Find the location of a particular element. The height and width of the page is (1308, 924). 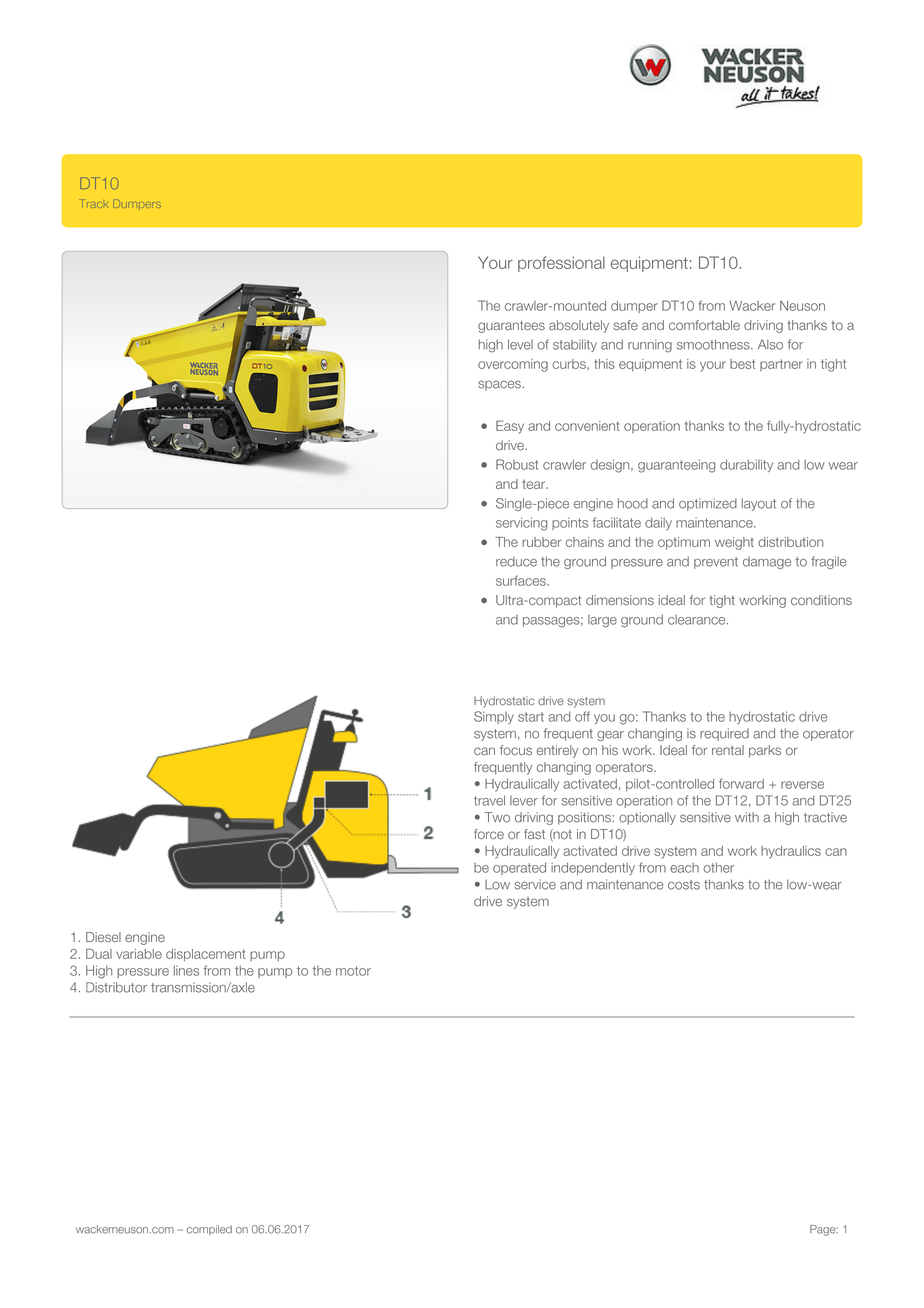

professional is located at coordinates (561, 264).
